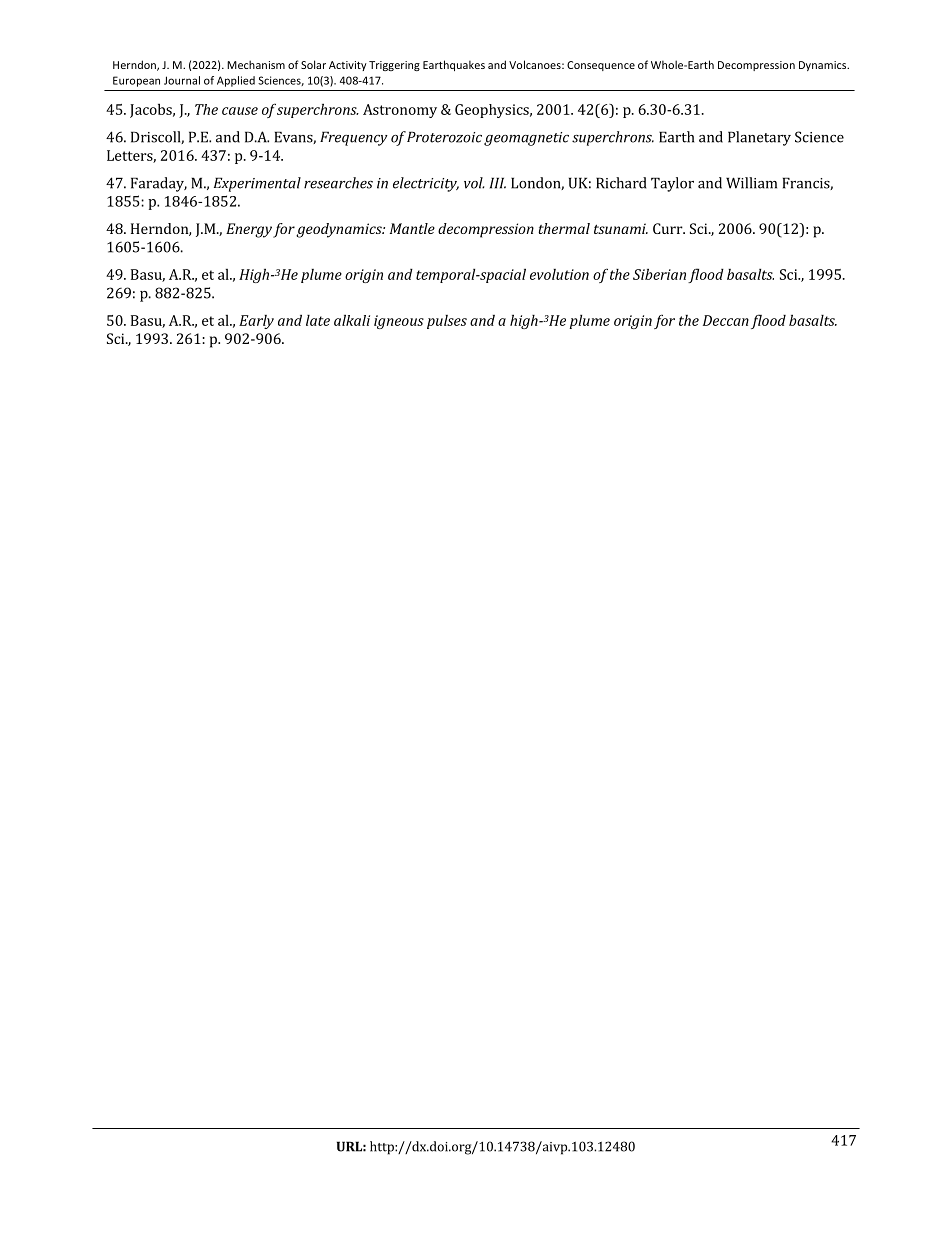  What do you see at coordinates (256, 322) in the page?
I see `Early` at bounding box center [256, 322].
